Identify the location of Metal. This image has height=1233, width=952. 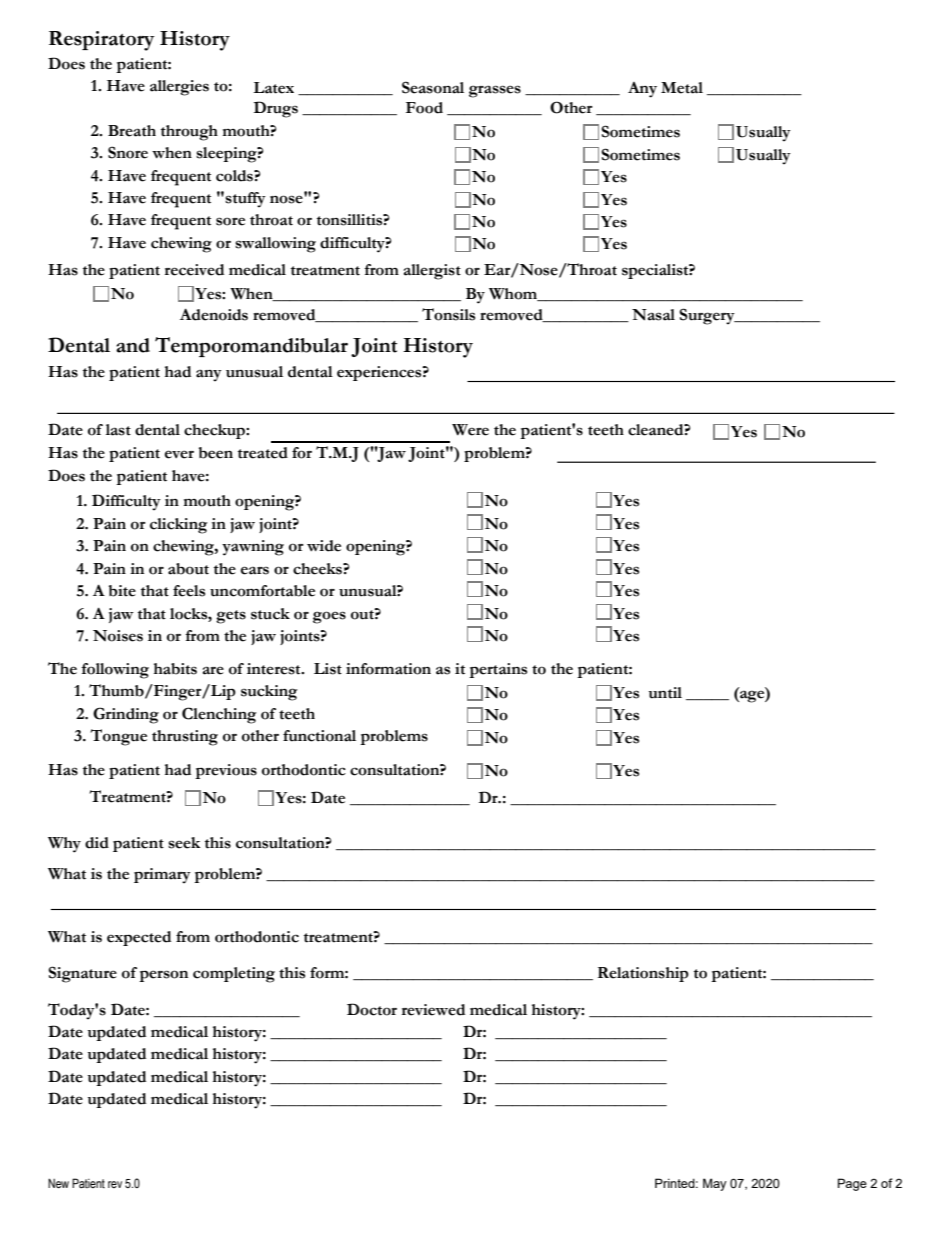
(682, 88).
